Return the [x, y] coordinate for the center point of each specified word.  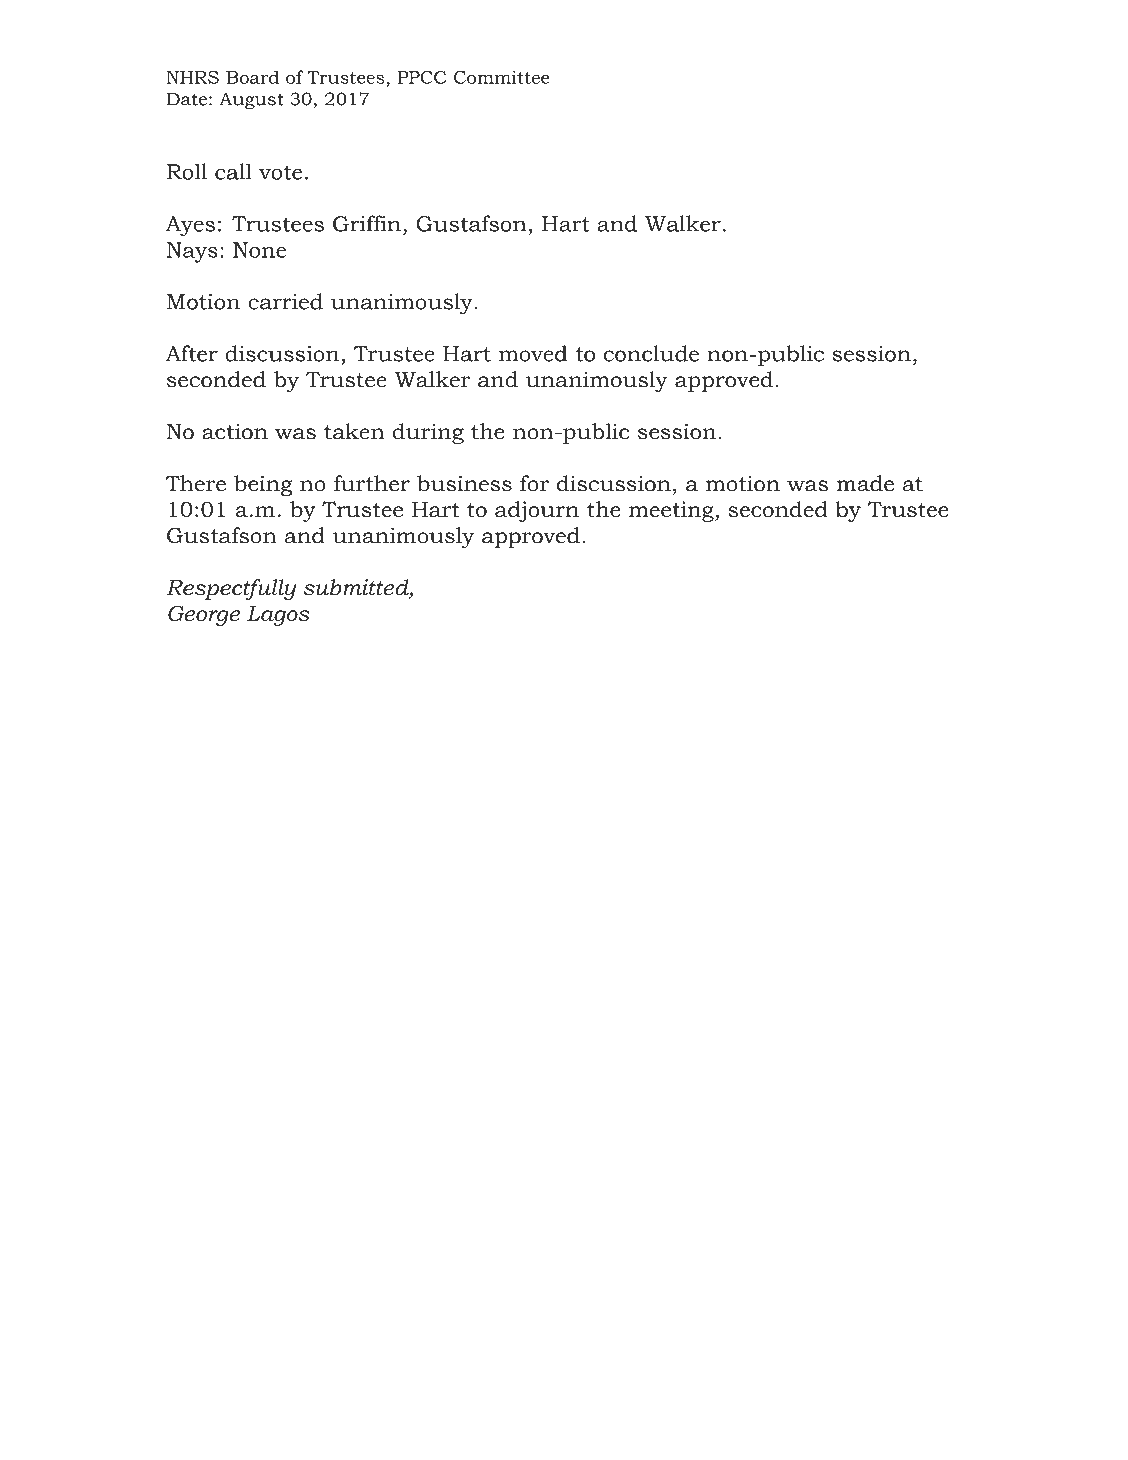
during [428, 433]
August [252, 101]
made [865, 483]
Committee [502, 77]
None [259, 250]
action [235, 431]
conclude [651, 353]
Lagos [278, 616]
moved [533, 353]
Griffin [367, 223]
